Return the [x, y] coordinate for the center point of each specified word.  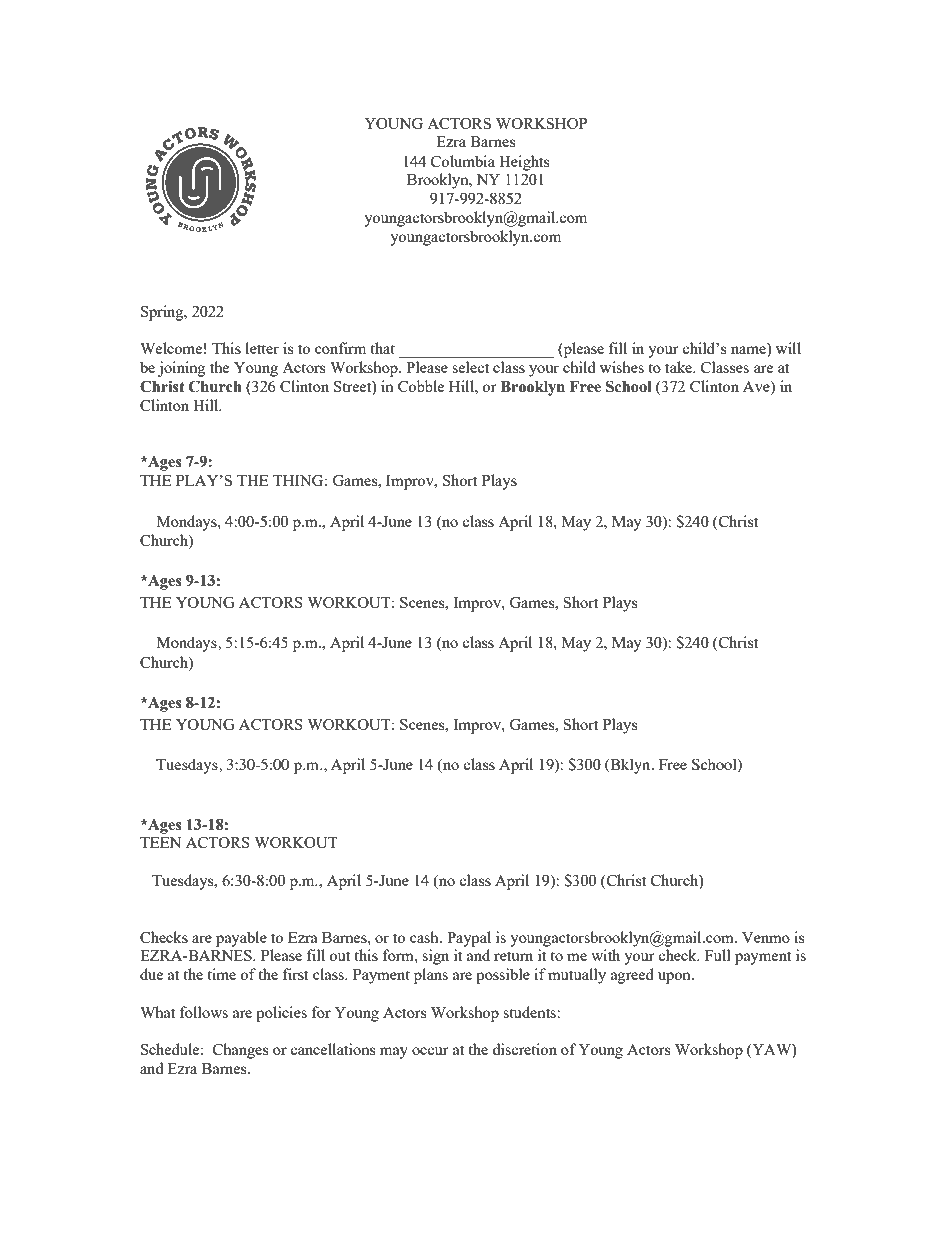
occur [430, 1051]
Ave [757, 387]
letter [262, 348]
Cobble [421, 386]
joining [182, 369]
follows [204, 1012]
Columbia [463, 161]
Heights [524, 163]
